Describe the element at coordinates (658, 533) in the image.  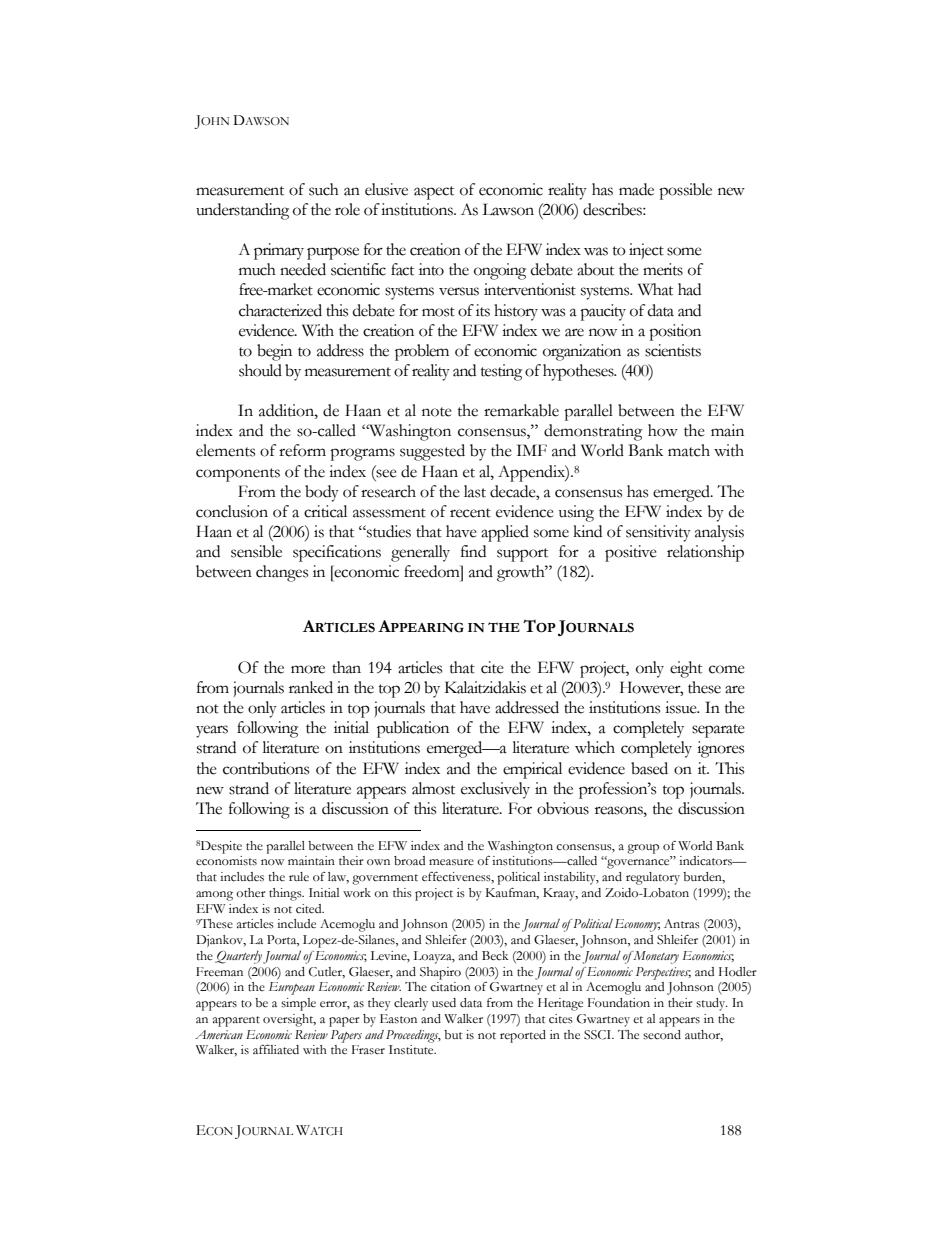
I see `sensitivity` at that location.
